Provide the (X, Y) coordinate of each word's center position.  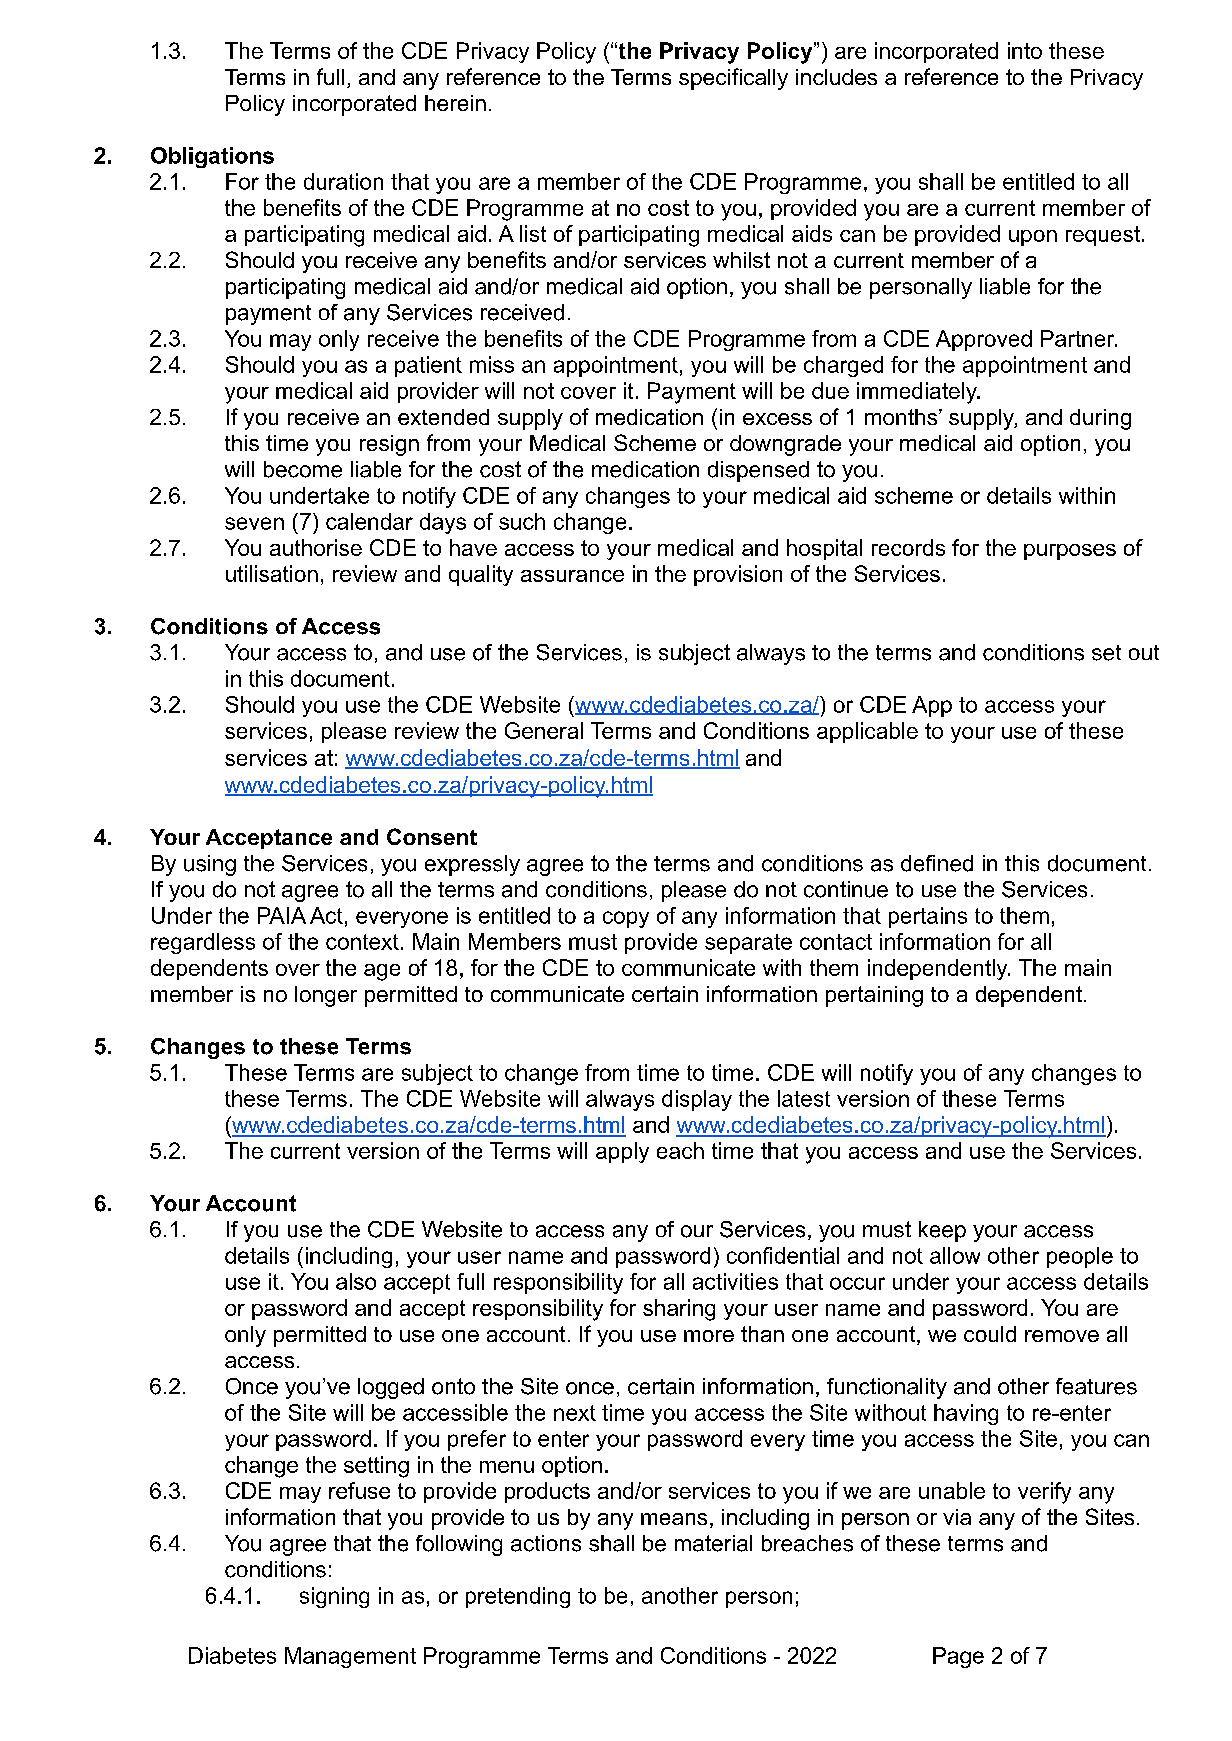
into (1025, 50)
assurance (572, 576)
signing (334, 1597)
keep (942, 1231)
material (713, 1543)
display (697, 1100)
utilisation (272, 573)
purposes (1070, 552)
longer (326, 996)
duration (343, 181)
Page (958, 1657)
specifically (733, 79)
